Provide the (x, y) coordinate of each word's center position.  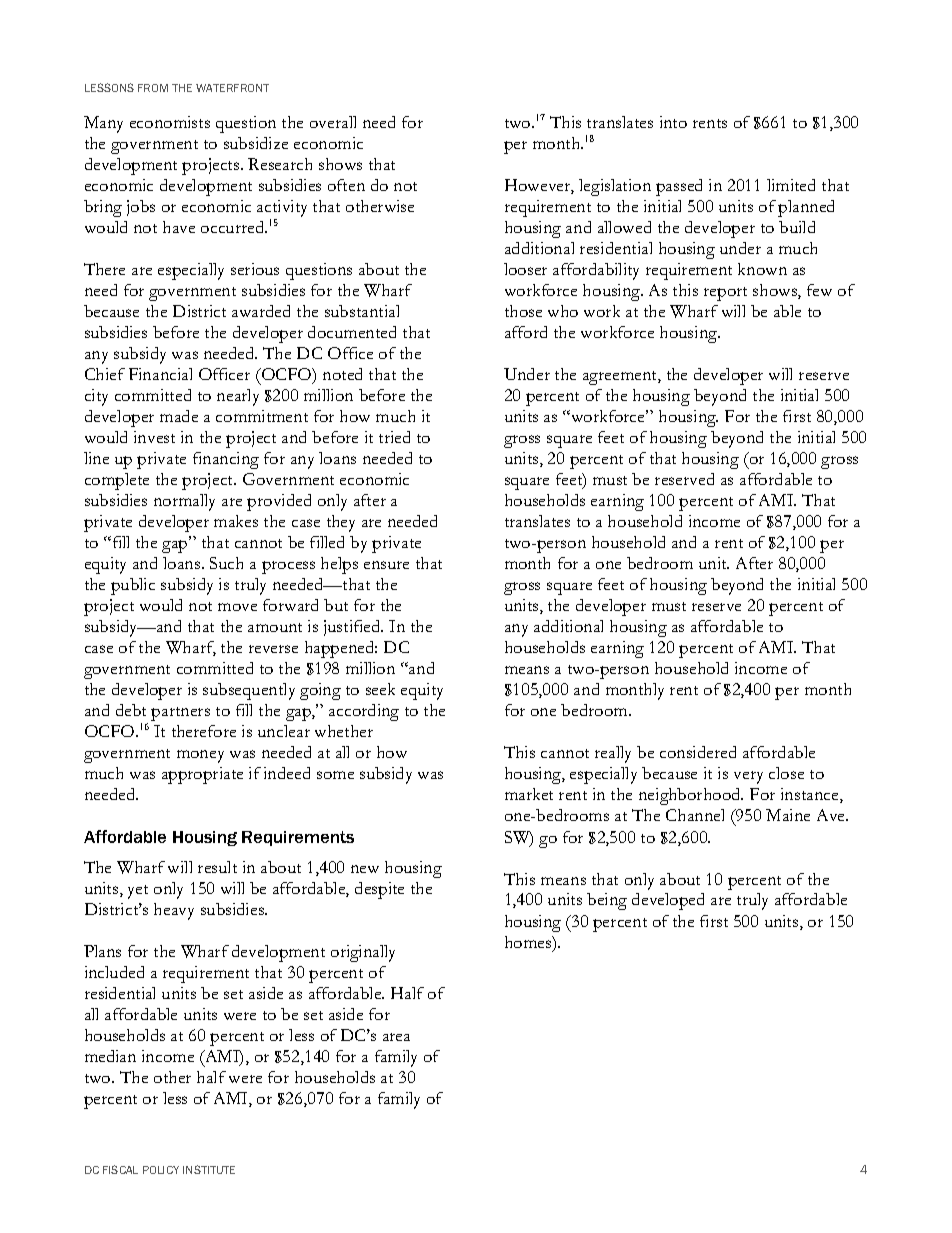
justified (353, 628)
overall (333, 122)
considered (698, 752)
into (673, 122)
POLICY (161, 1170)
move (237, 607)
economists (170, 122)
